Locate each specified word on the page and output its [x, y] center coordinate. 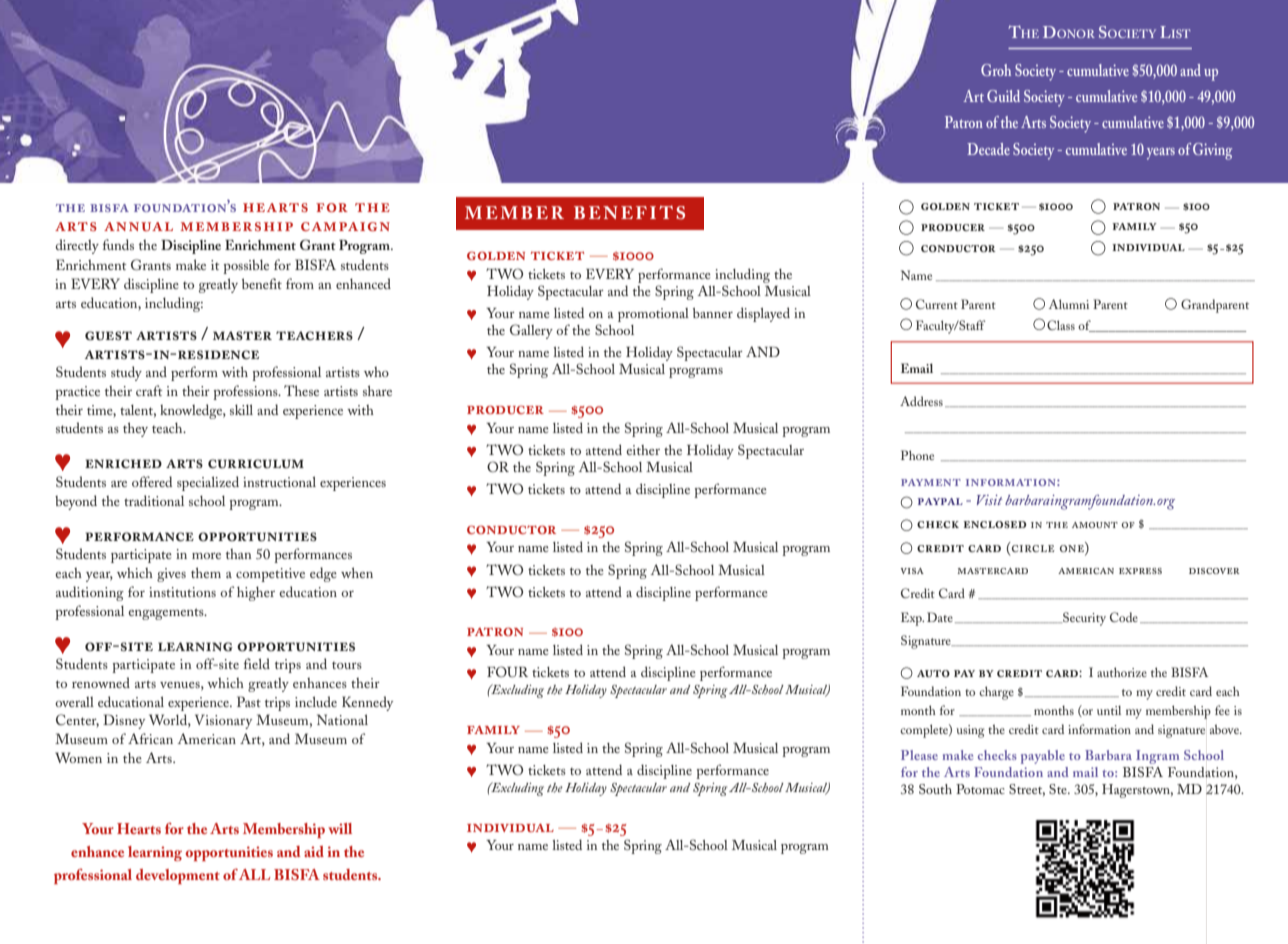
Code [1124, 617]
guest [108, 336]
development [178, 876]
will [340, 828]
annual [138, 226]
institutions [182, 592]
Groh [996, 70]
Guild [1003, 96]
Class [1061, 325]
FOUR [507, 672]
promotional [653, 315]
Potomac [980, 789]
